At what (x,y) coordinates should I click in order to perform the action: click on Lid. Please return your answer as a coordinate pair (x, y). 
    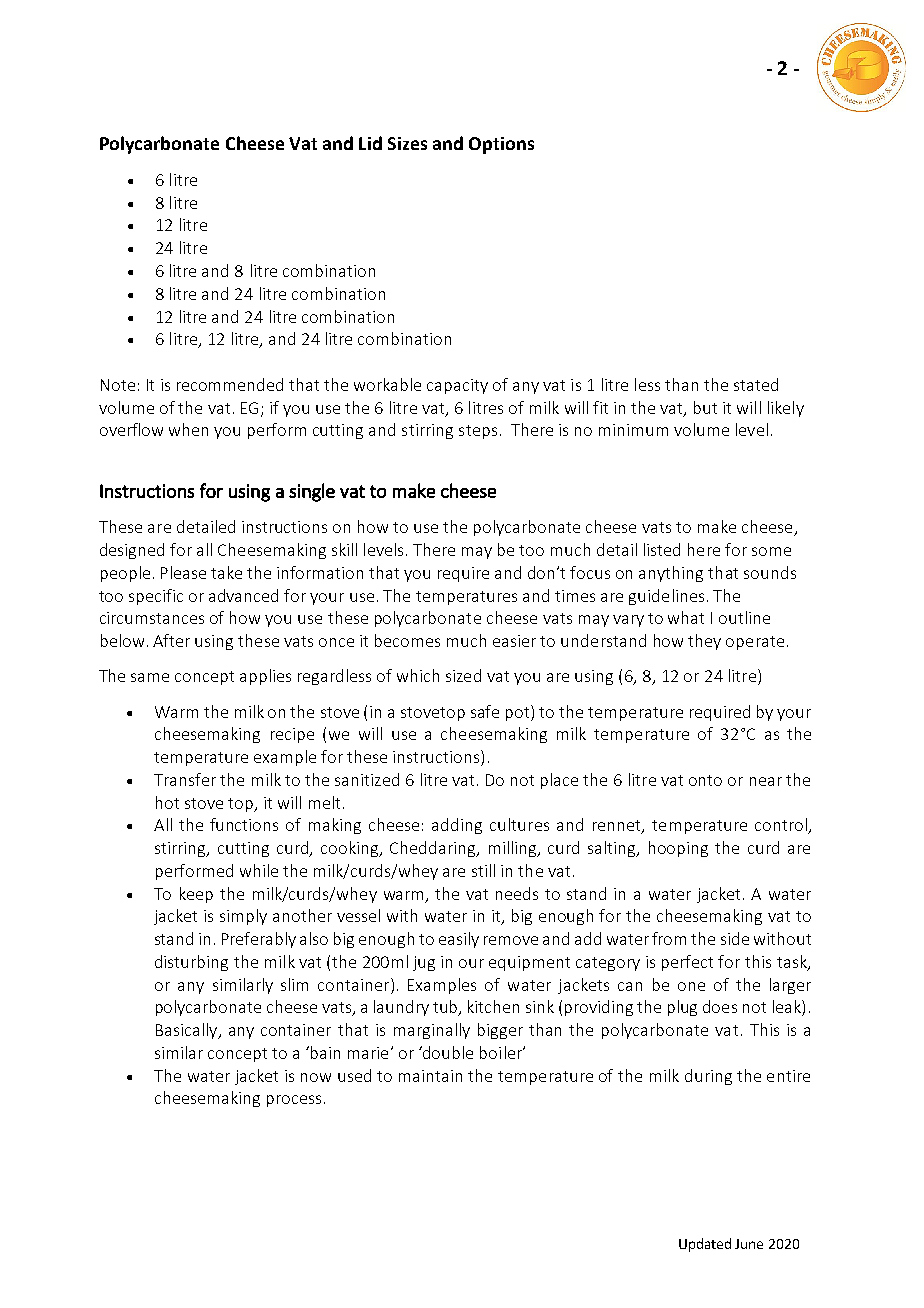
    Looking at the image, I should click on (370, 143).
